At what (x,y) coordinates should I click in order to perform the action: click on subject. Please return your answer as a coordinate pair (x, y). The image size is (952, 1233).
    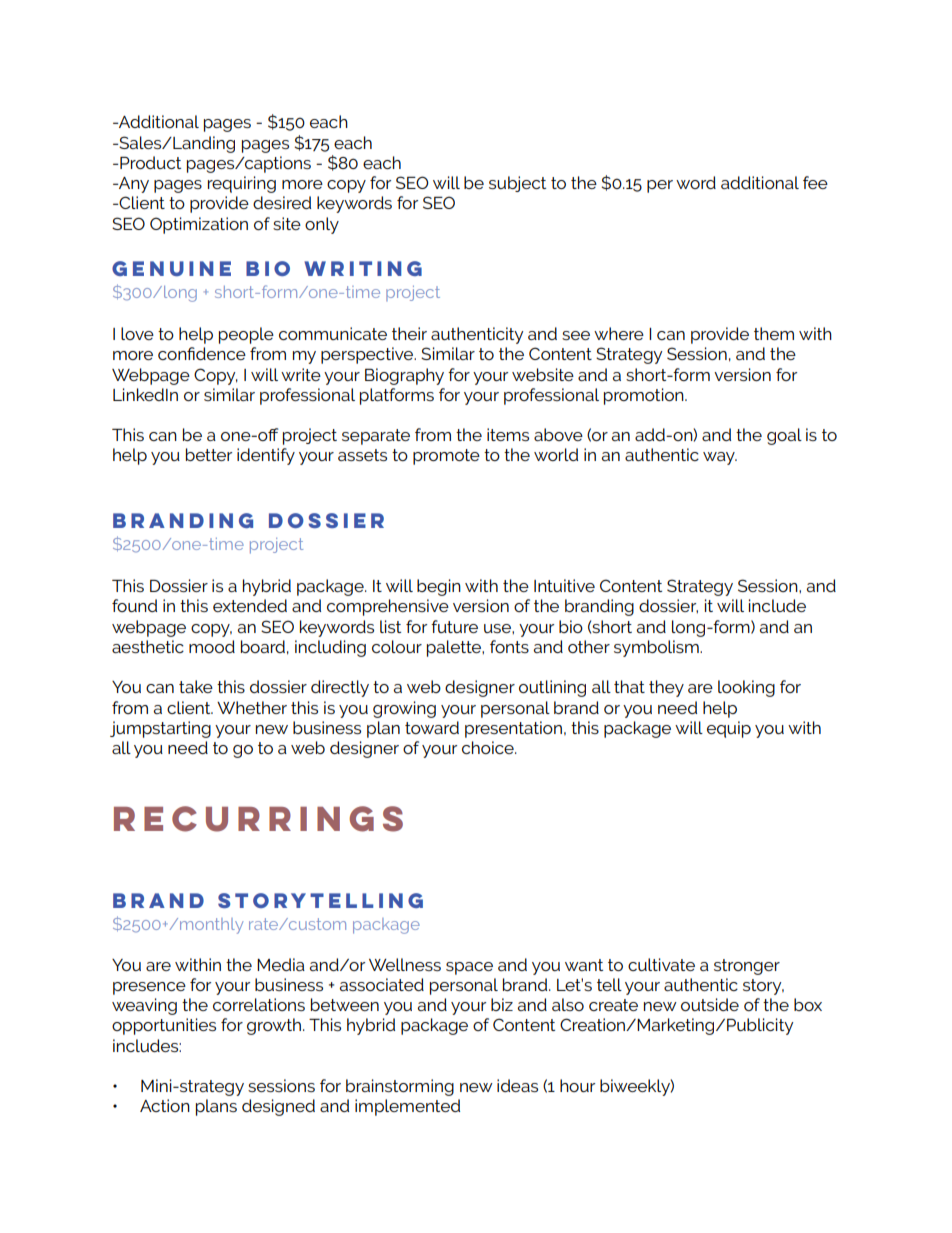
    Looking at the image, I should click on (517, 184).
